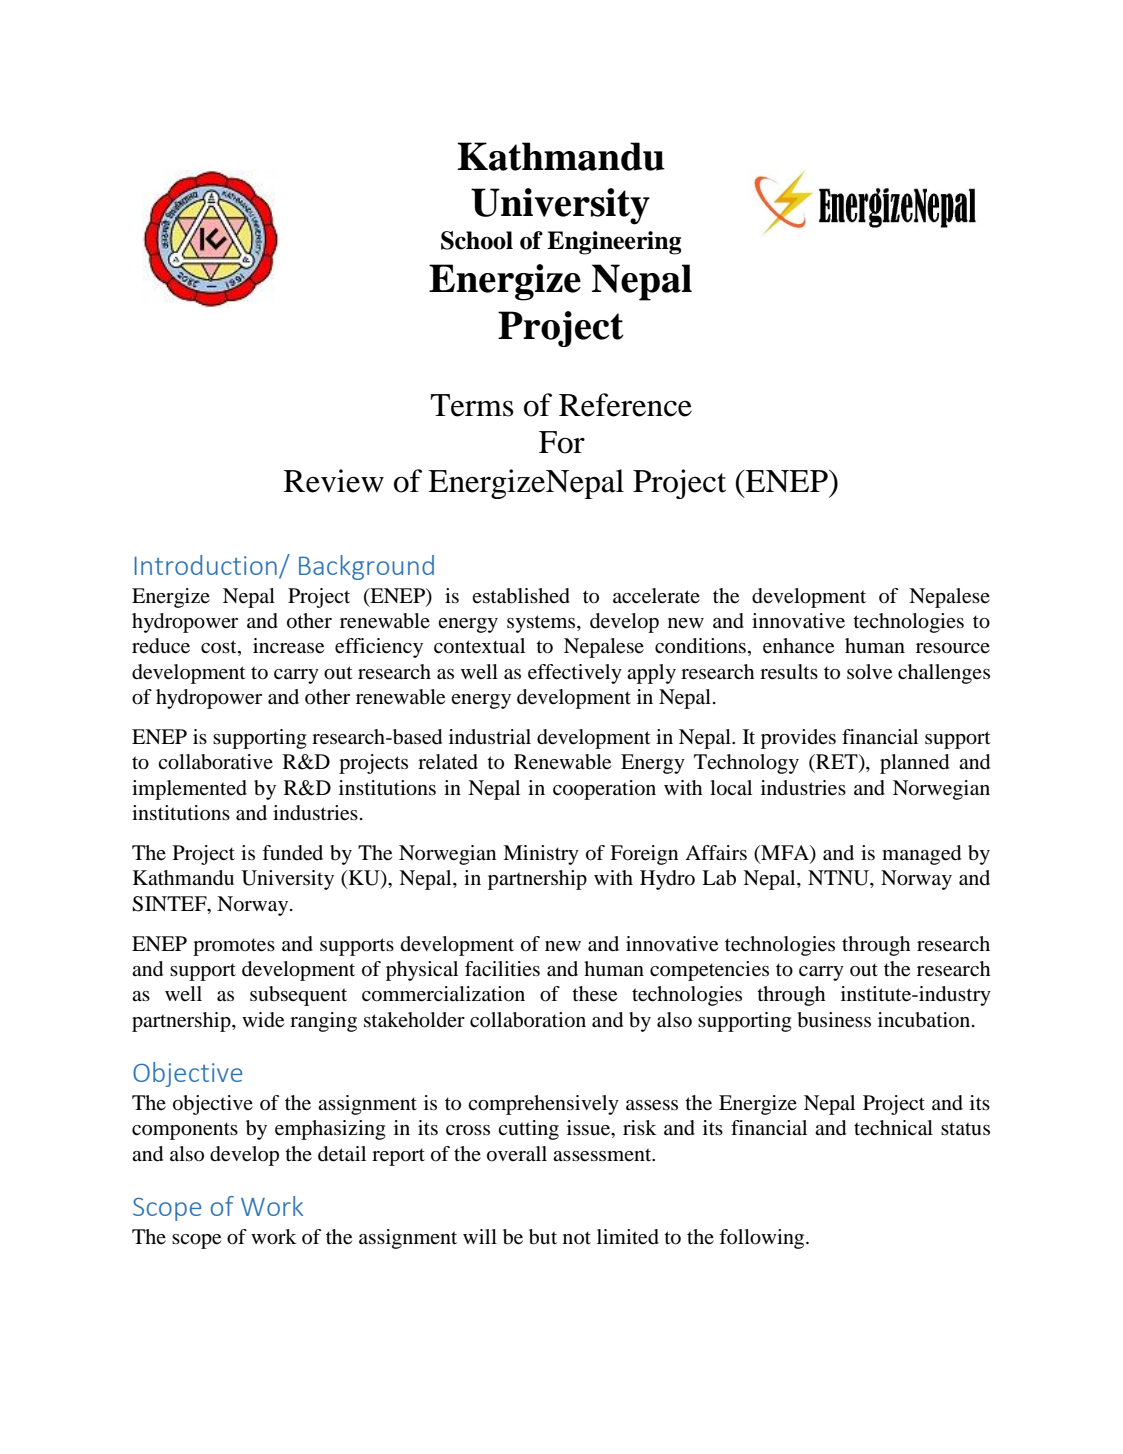 This page has width=1123, height=1454. What do you see at coordinates (477, 240) in the page?
I see `School` at bounding box center [477, 240].
